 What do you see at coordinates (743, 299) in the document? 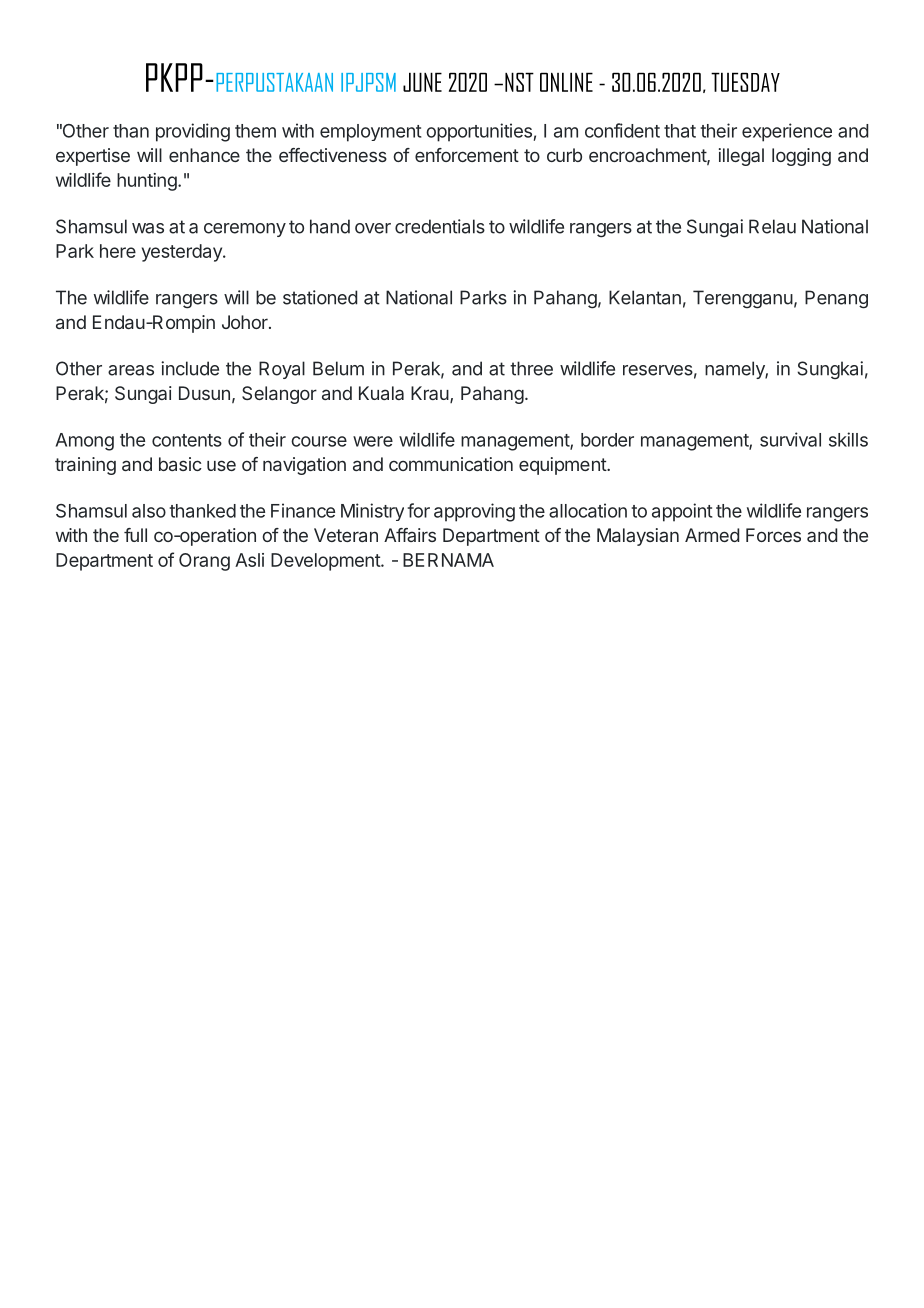
I see `Terengganu` at bounding box center [743, 299].
